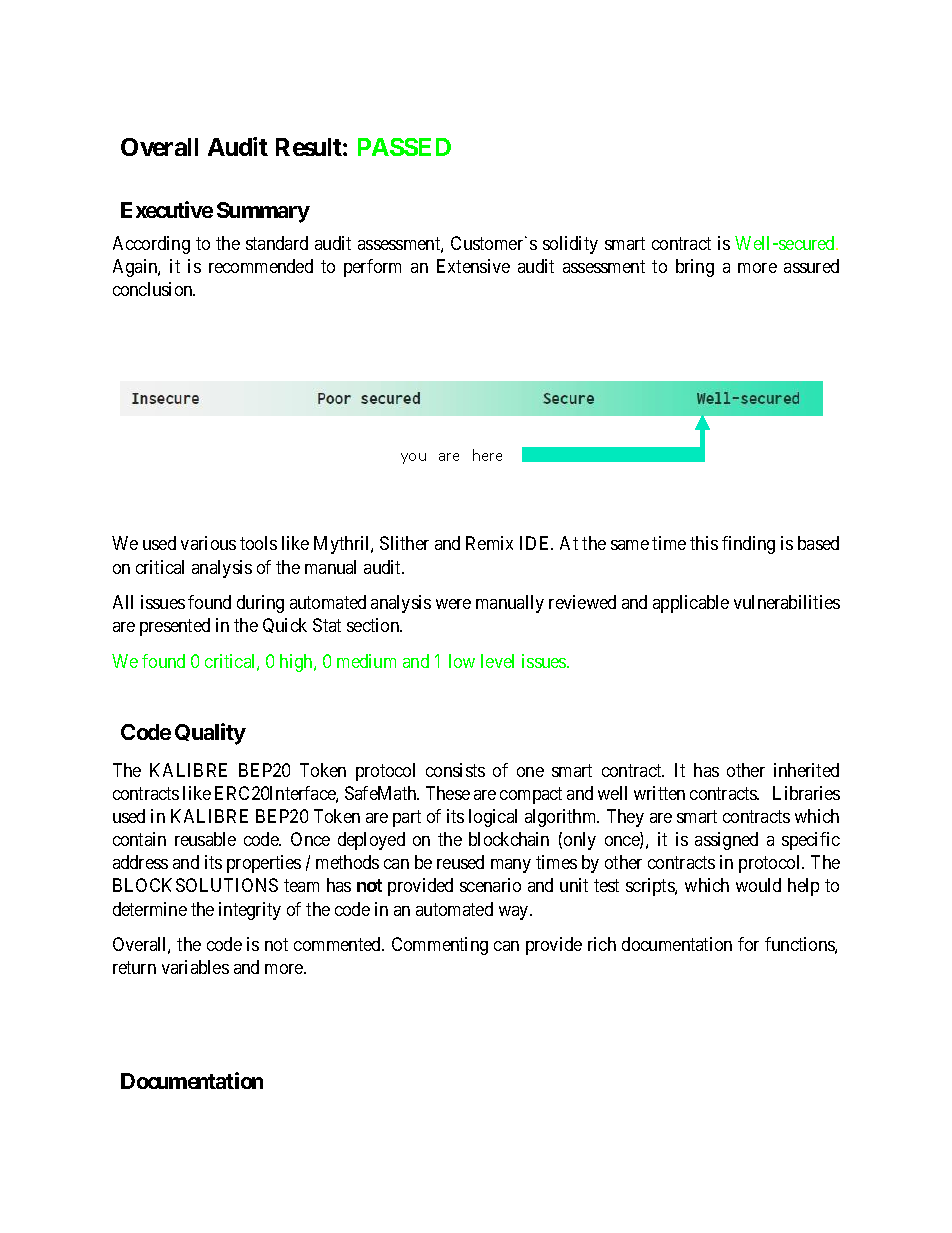  What do you see at coordinates (487, 455) in the screenshot?
I see `here` at bounding box center [487, 455].
